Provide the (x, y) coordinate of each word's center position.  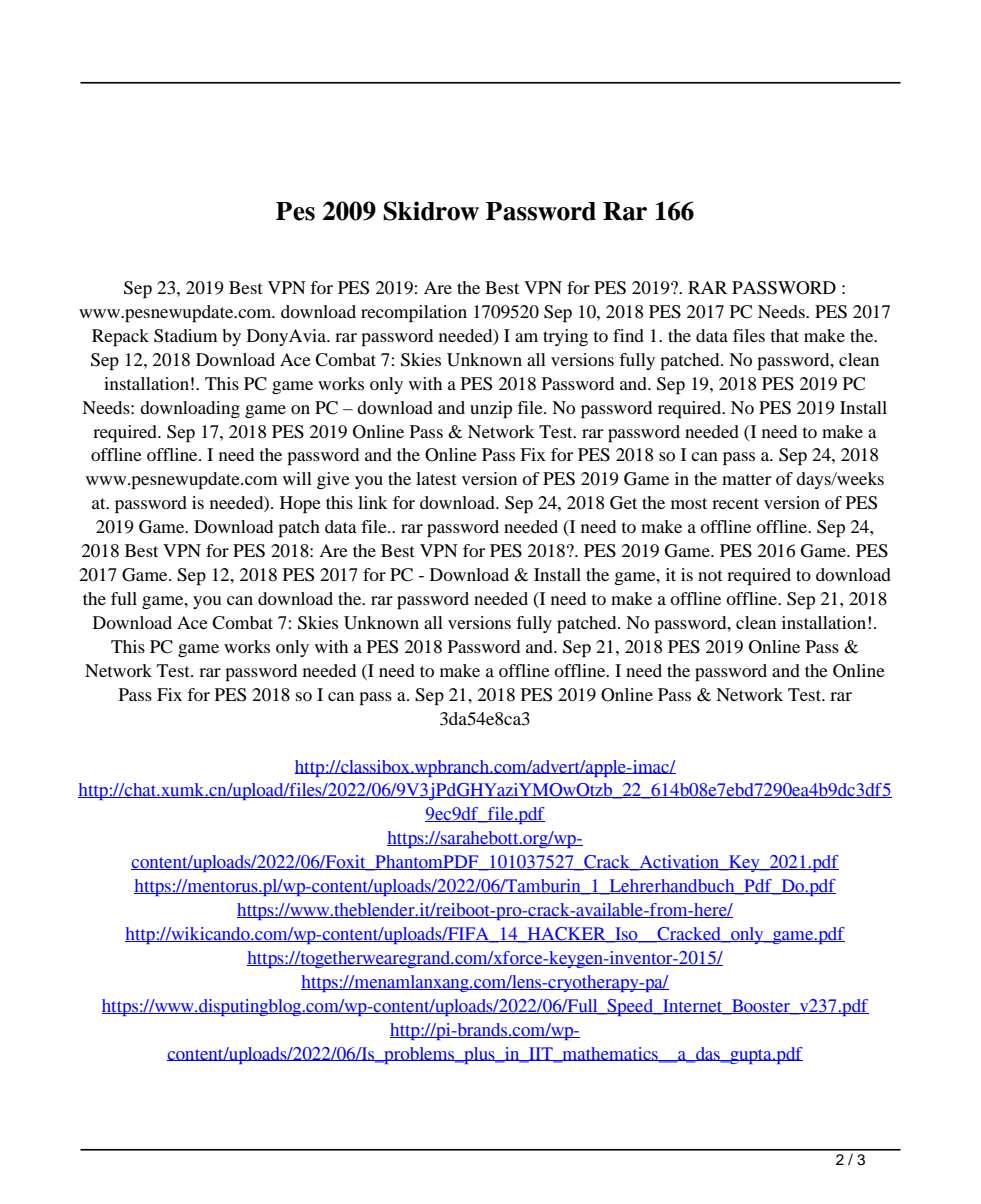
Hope (300, 504)
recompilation (414, 313)
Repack (120, 337)
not (710, 575)
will (297, 478)
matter (746, 479)
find (628, 335)
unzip (491, 409)
